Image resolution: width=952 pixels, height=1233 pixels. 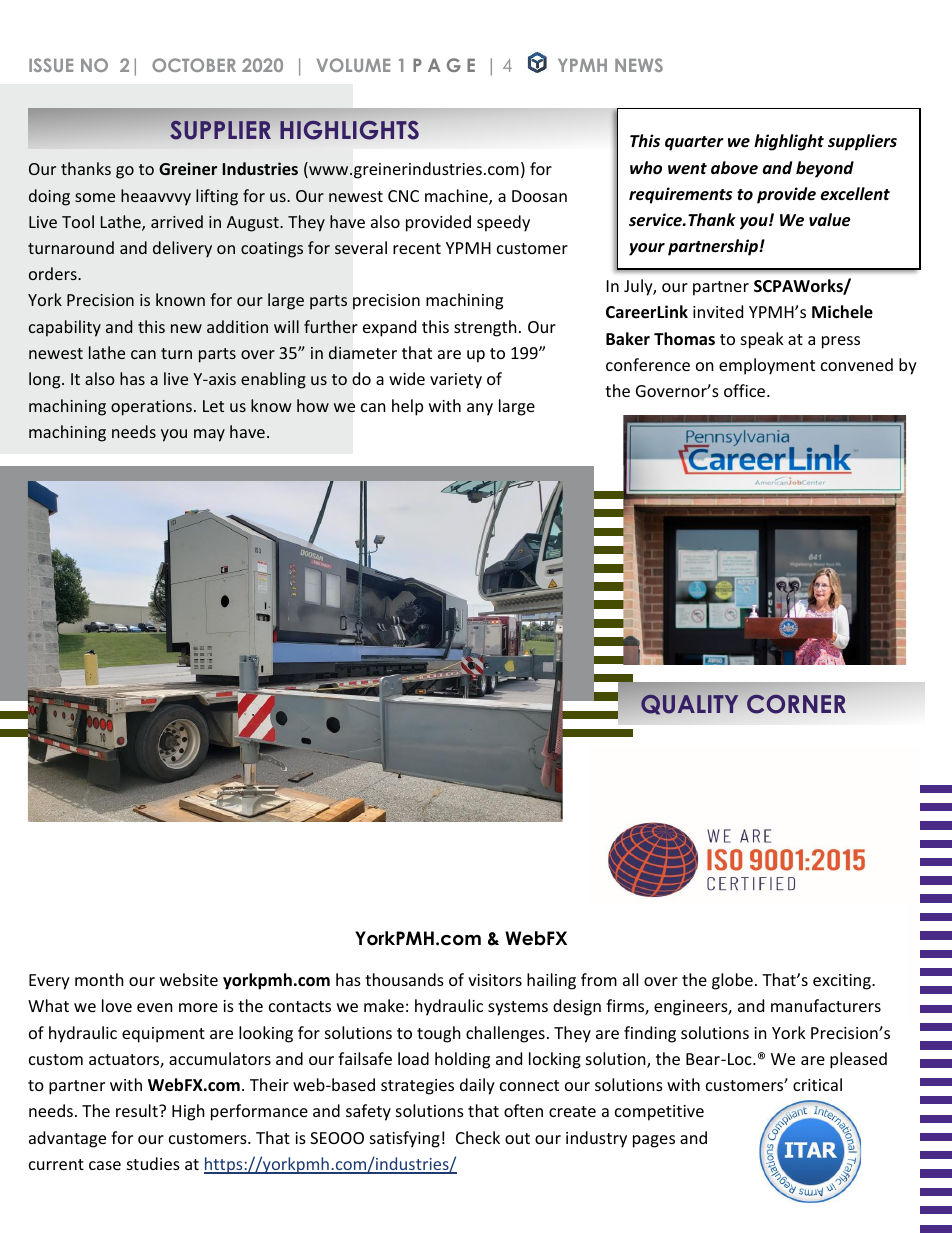 I want to click on CORNER, so click(x=796, y=704).
